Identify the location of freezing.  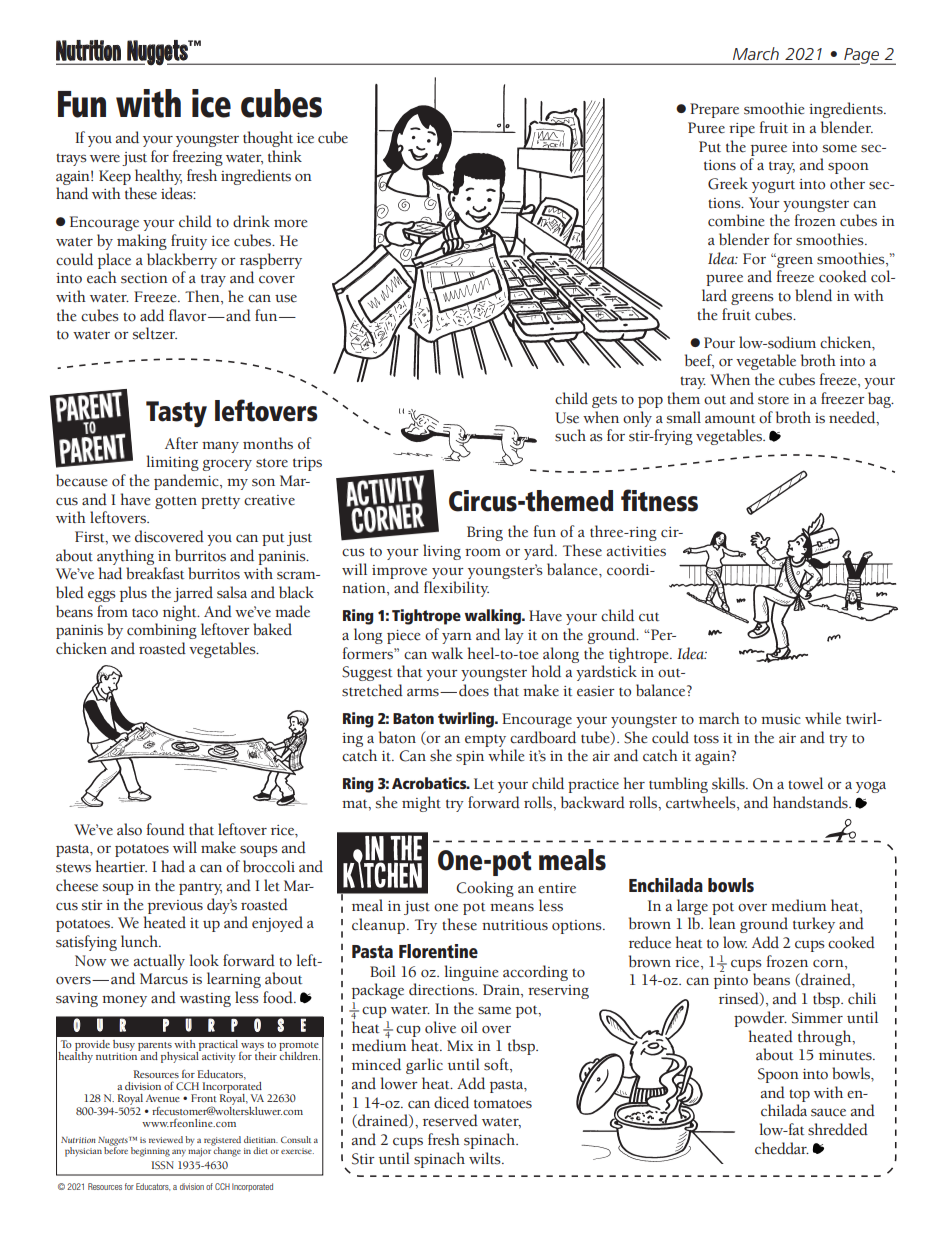
(198, 158).
